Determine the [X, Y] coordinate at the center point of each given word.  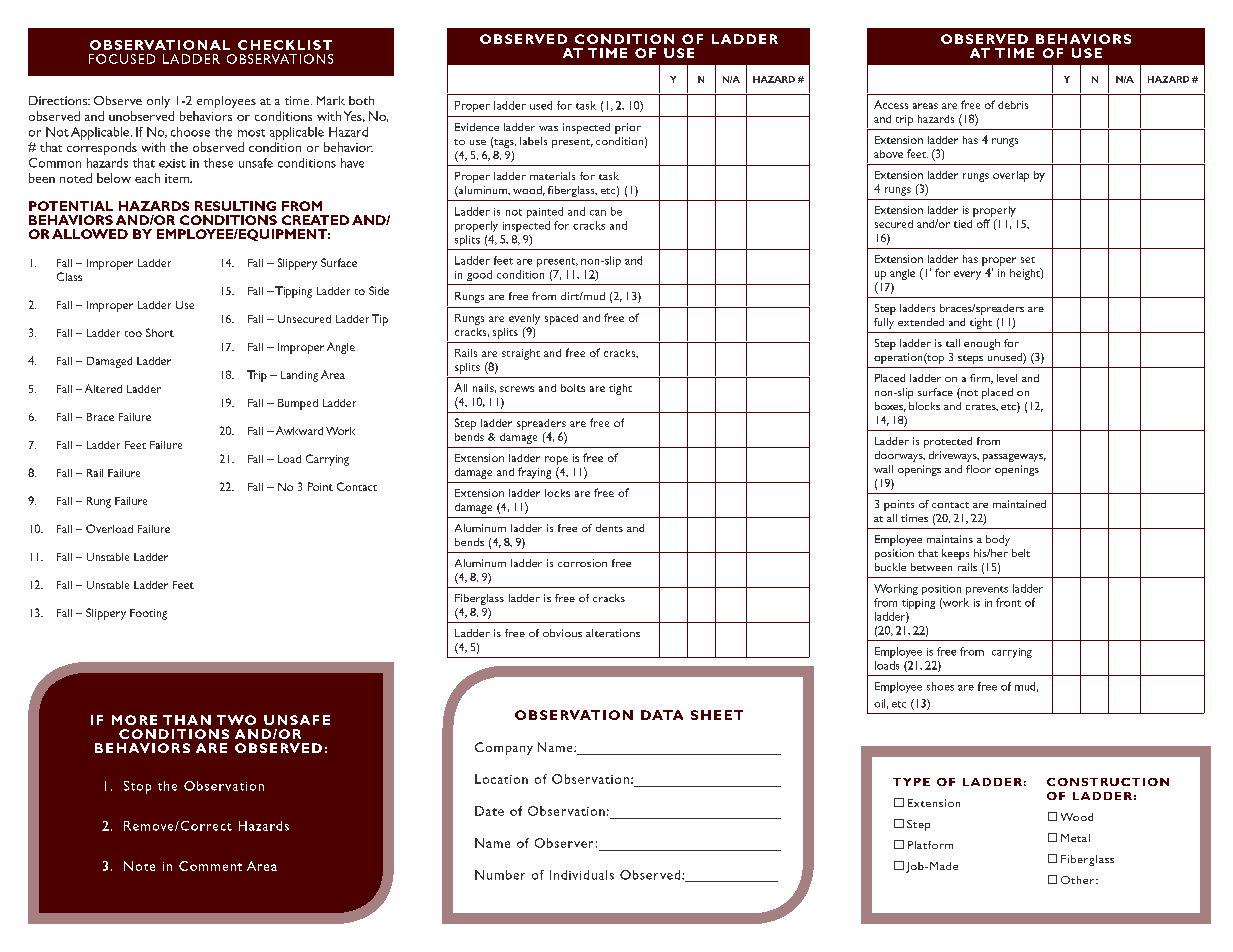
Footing [148, 614]
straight [521, 354]
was [548, 128]
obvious [562, 633]
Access [891, 104]
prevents [987, 590]
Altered [103, 388]
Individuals [582, 875]
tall [953, 343]
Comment [210, 866]
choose [190, 132]
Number [500, 875]
